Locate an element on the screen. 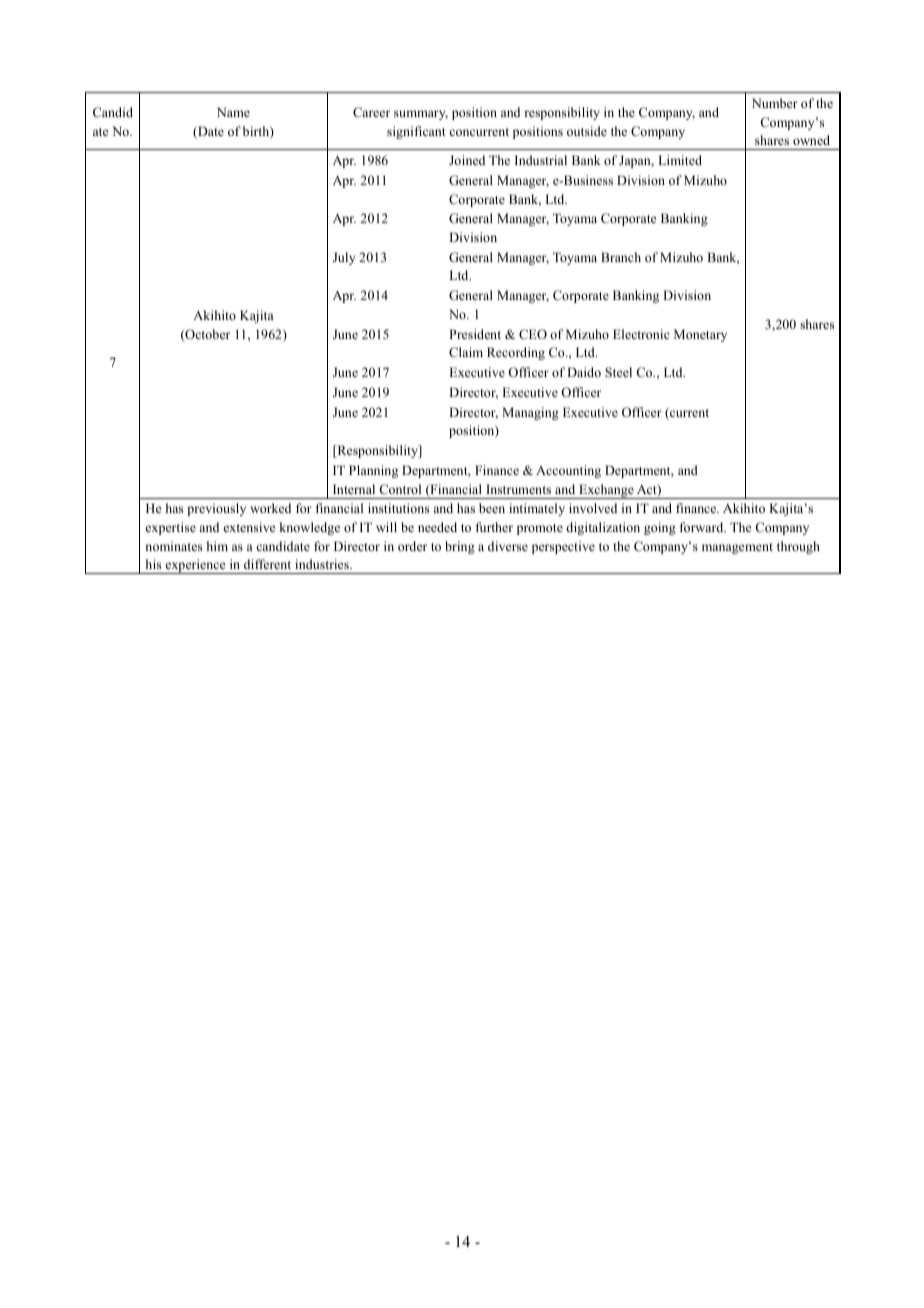 This screenshot has width=924, height=1308. Joined is located at coordinates (467, 160).
